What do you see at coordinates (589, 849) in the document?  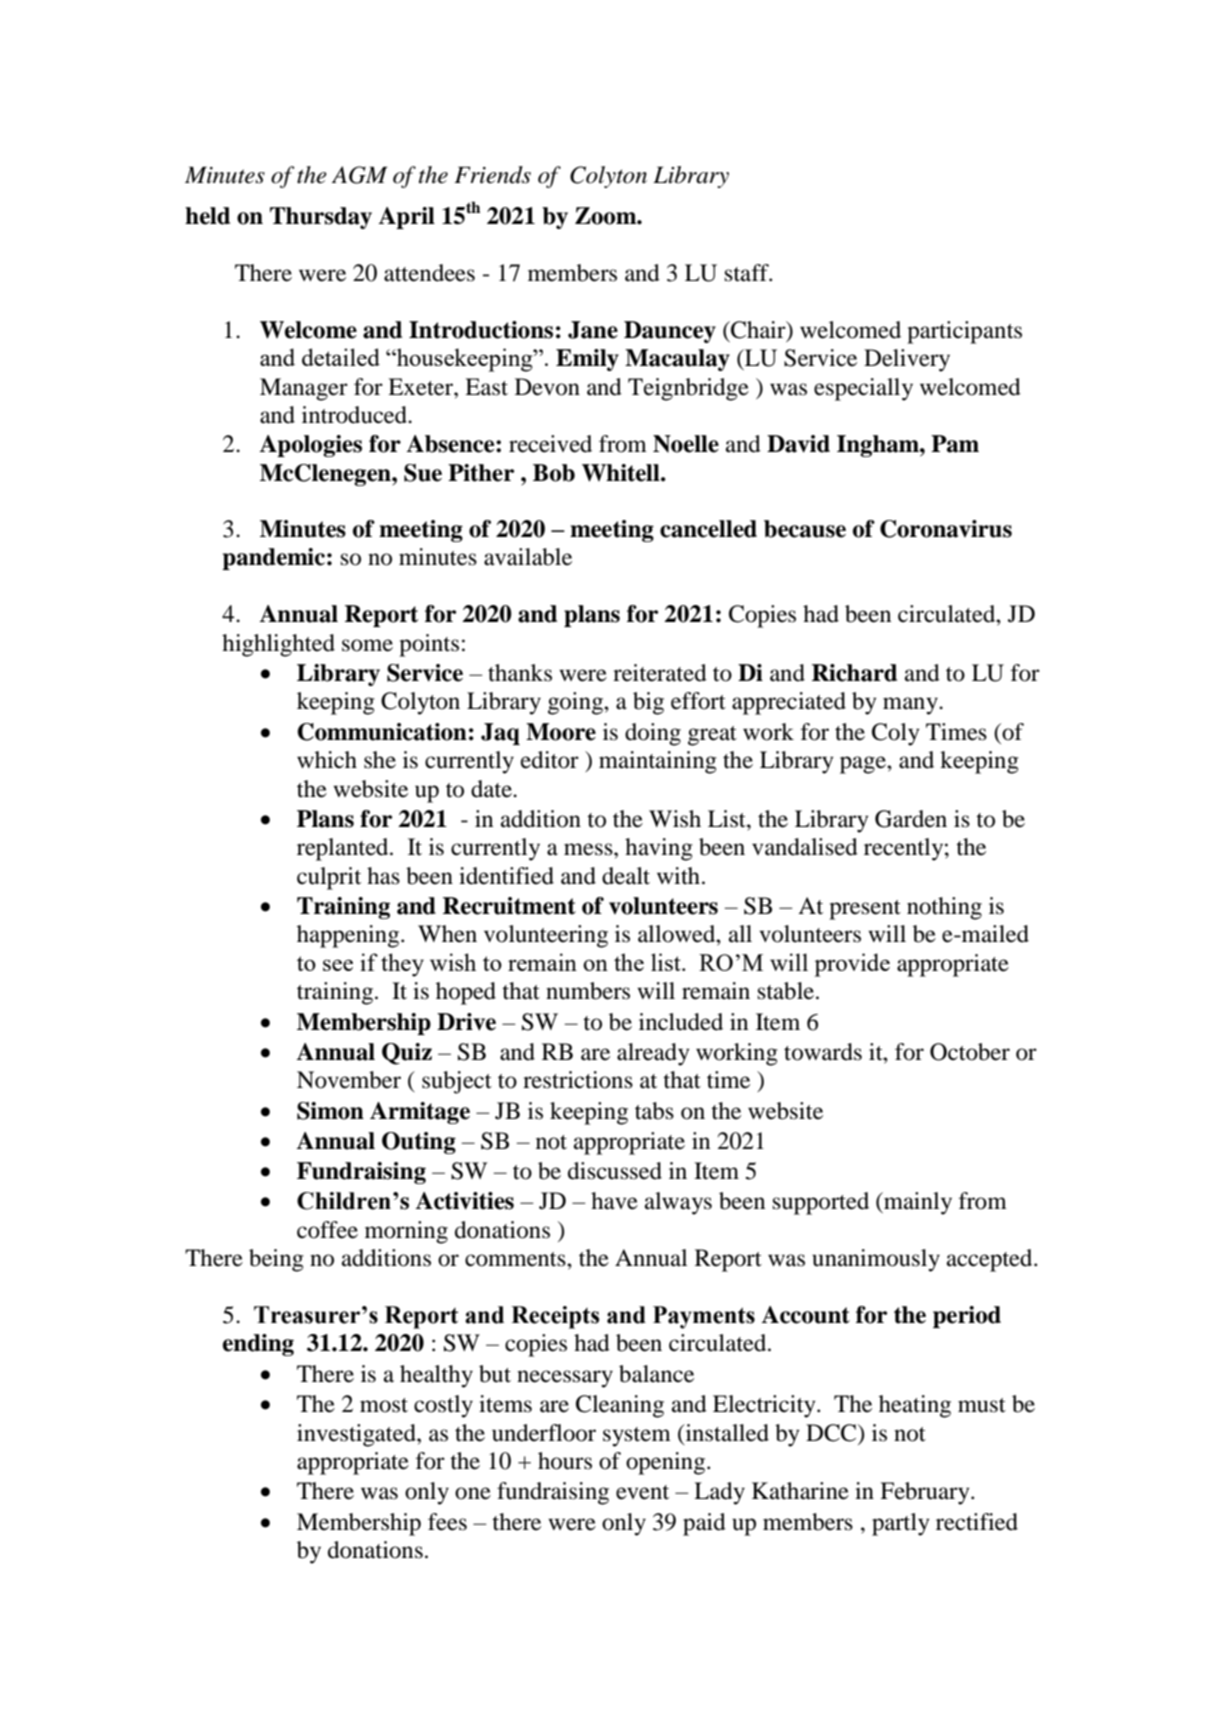 I see `mess` at bounding box center [589, 849].
